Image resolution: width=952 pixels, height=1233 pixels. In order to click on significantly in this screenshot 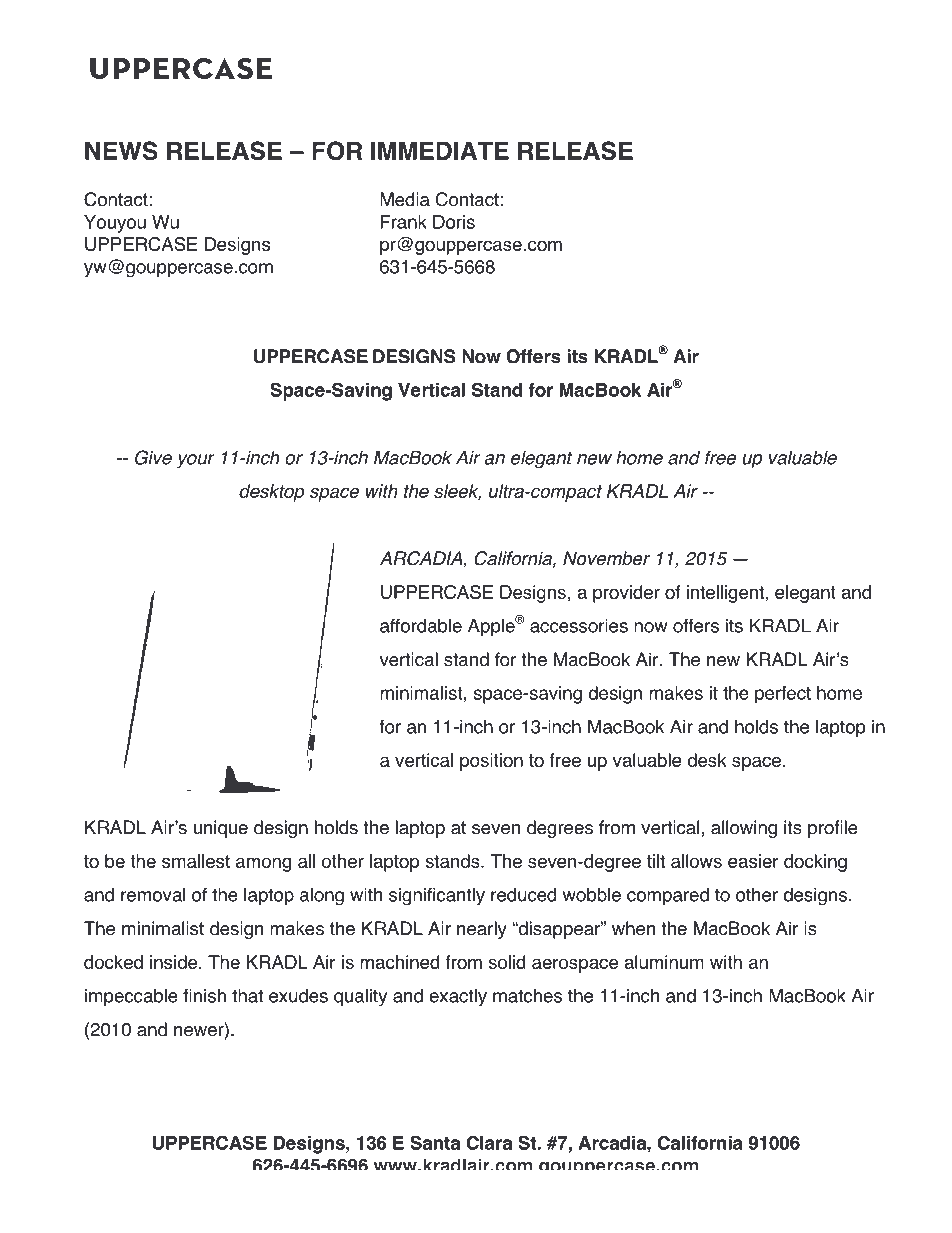, I will do `click(437, 896)`.
